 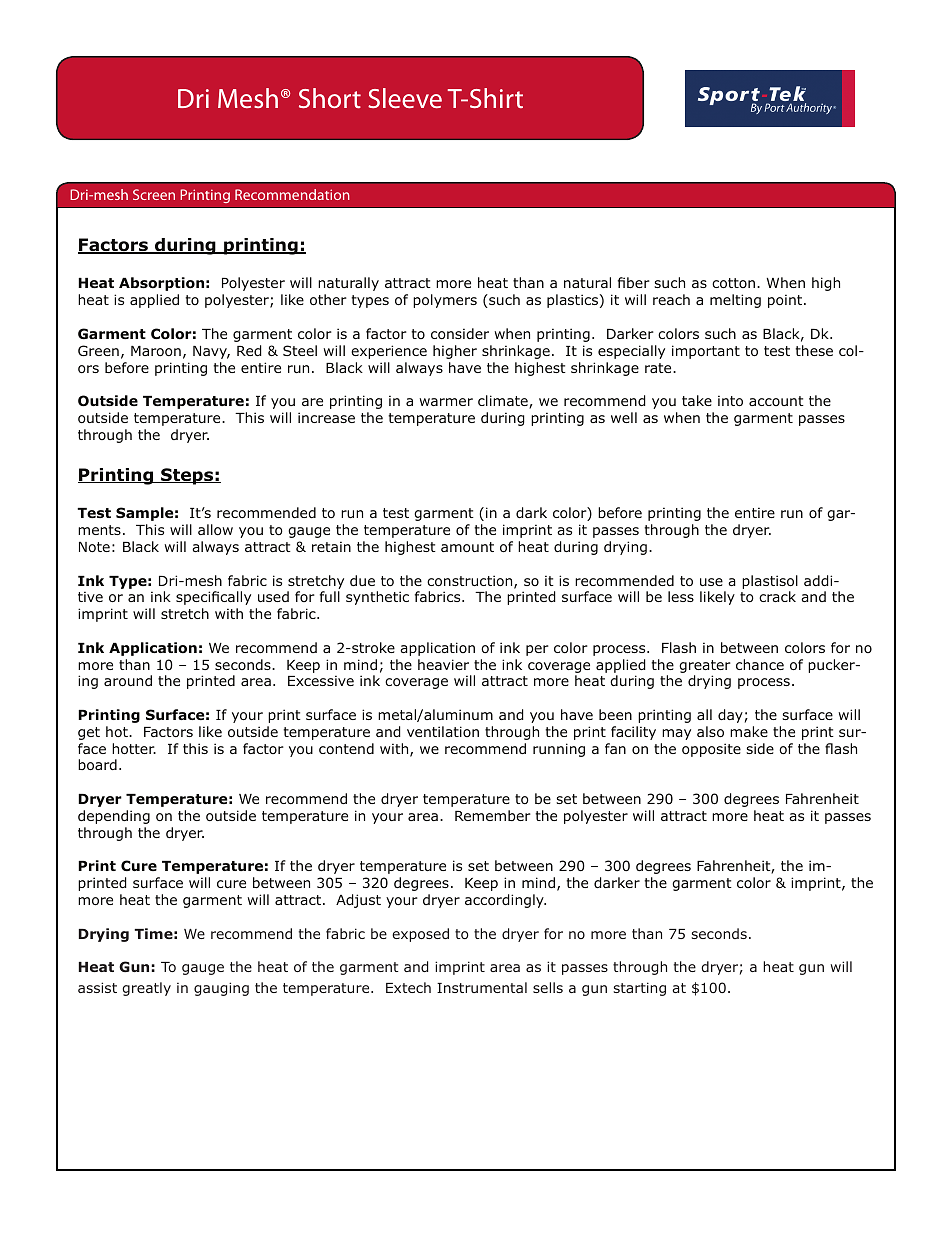 What do you see at coordinates (681, 596) in the screenshot?
I see `less` at bounding box center [681, 596].
